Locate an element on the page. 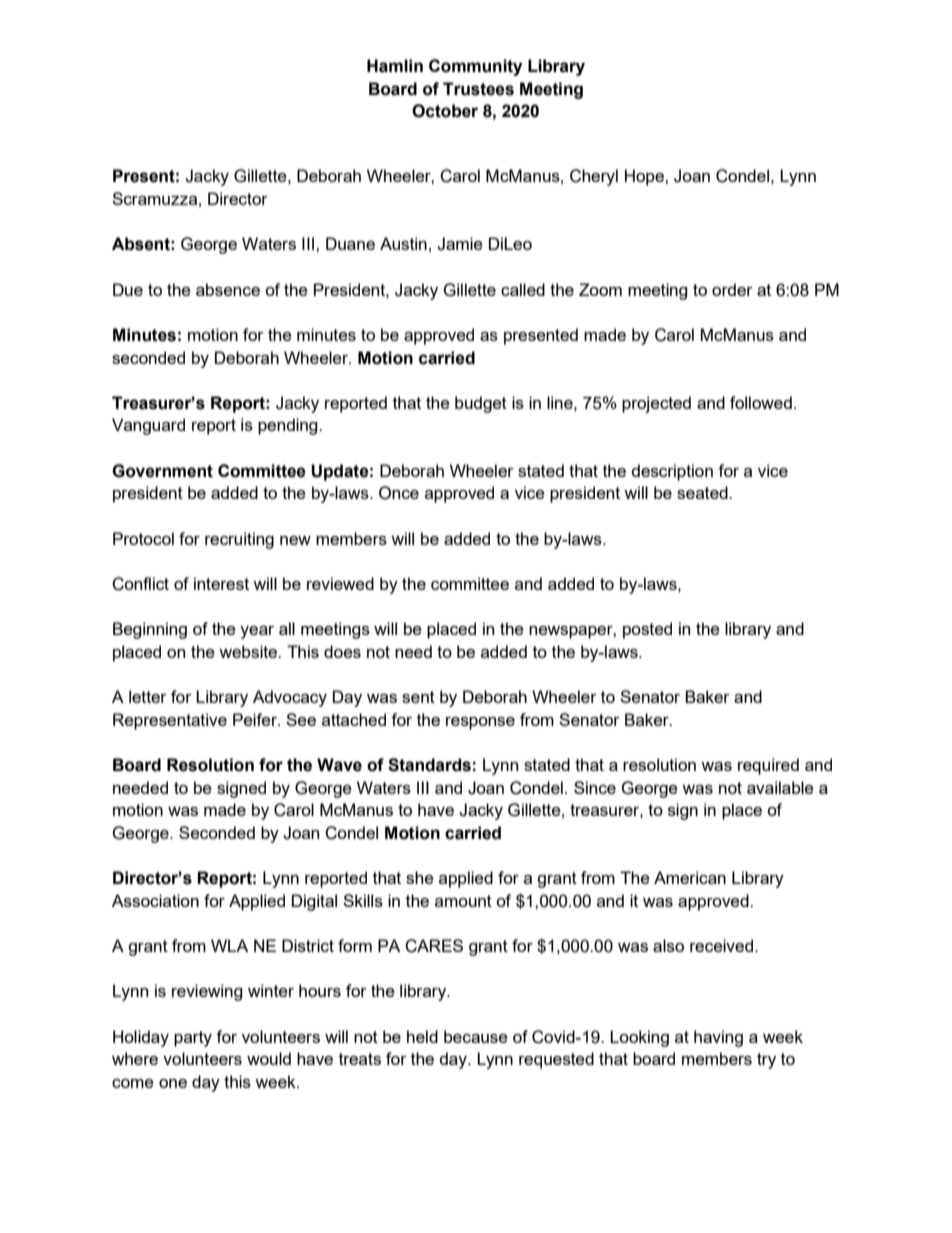  Hamlin is located at coordinates (395, 66).
